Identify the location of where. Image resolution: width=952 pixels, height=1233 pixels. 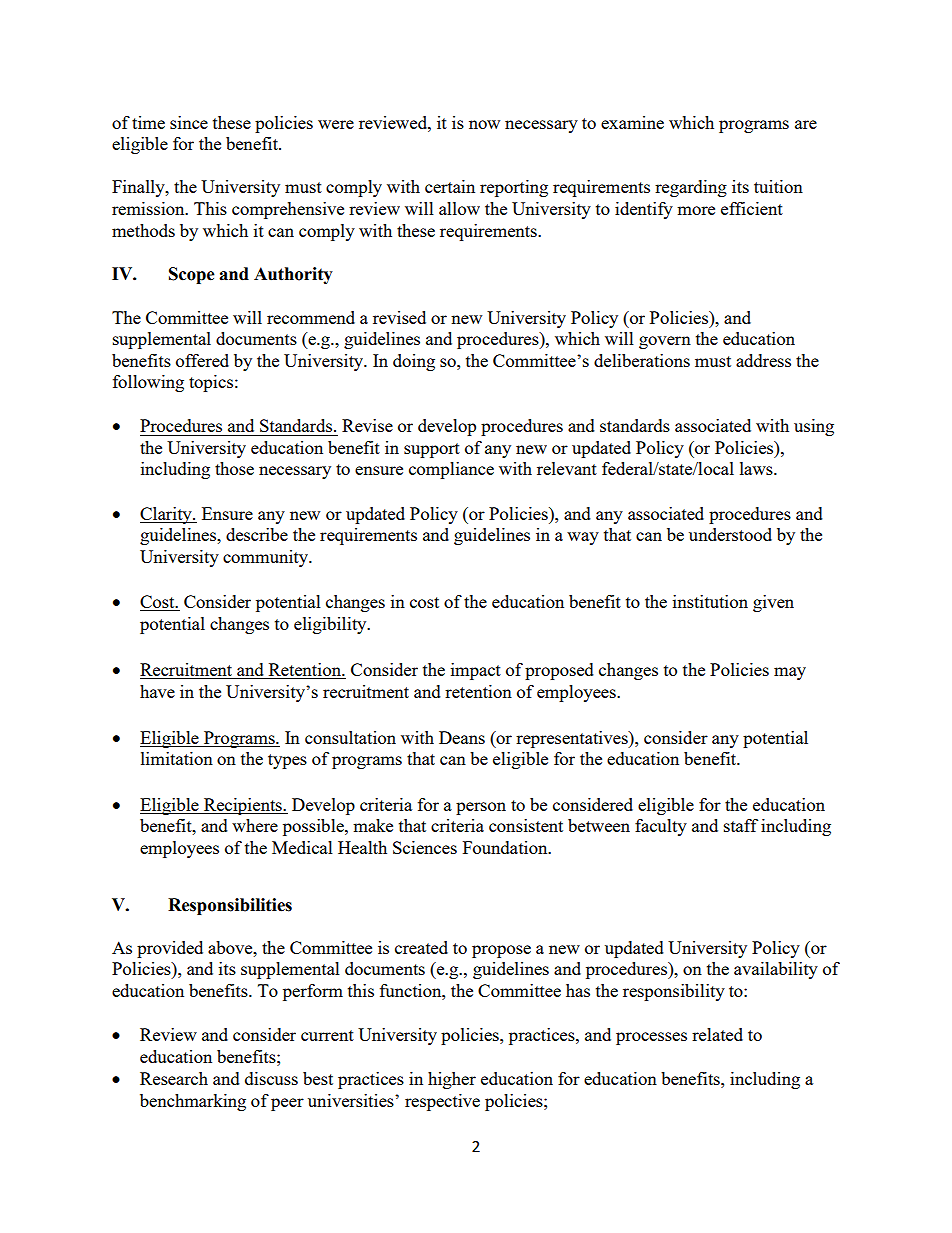
(255, 825).
